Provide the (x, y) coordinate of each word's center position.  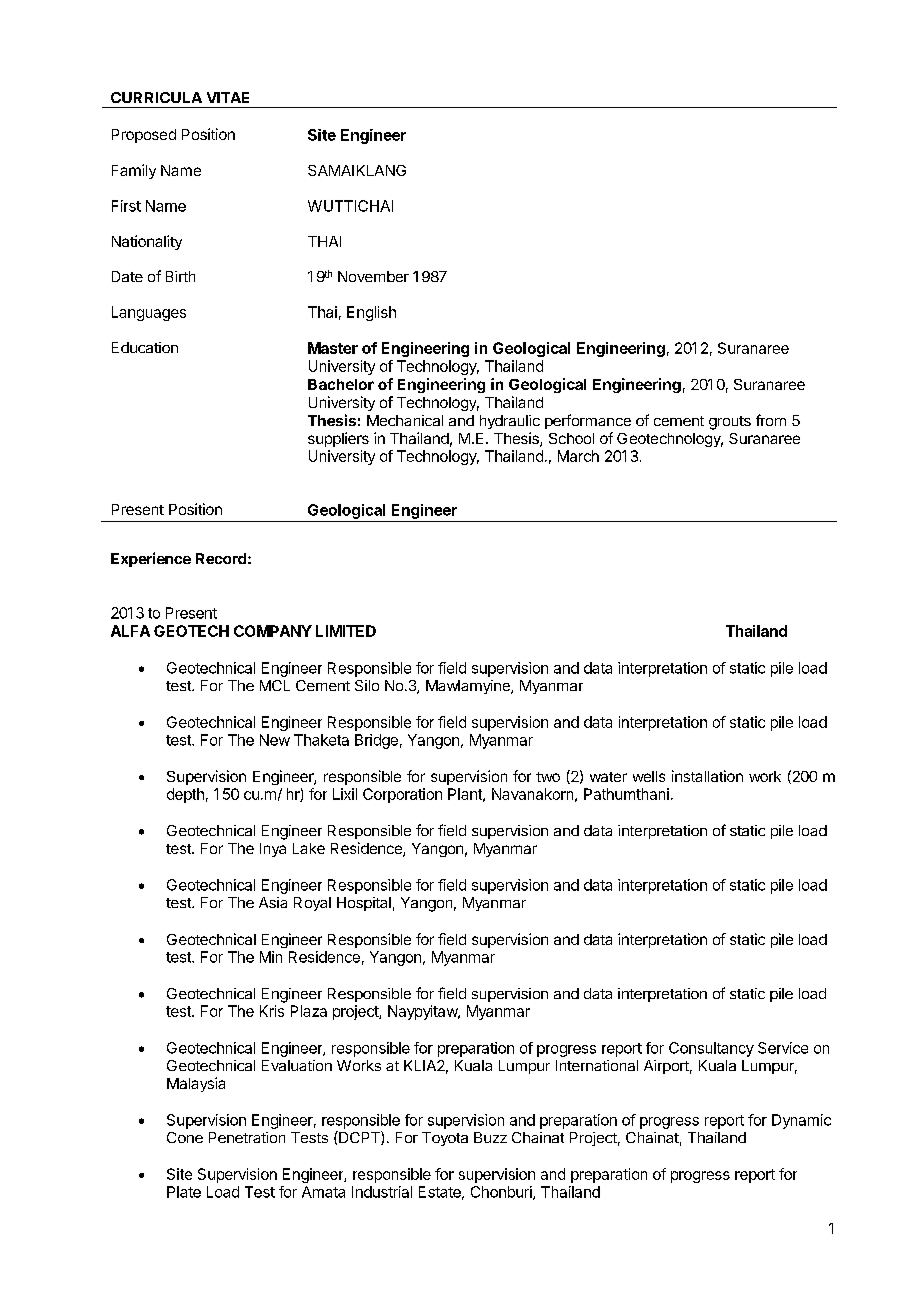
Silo (367, 685)
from (771, 420)
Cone (185, 1137)
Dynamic (801, 1121)
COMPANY (273, 631)
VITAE (228, 97)
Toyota (445, 1139)
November (373, 276)
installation (707, 776)
